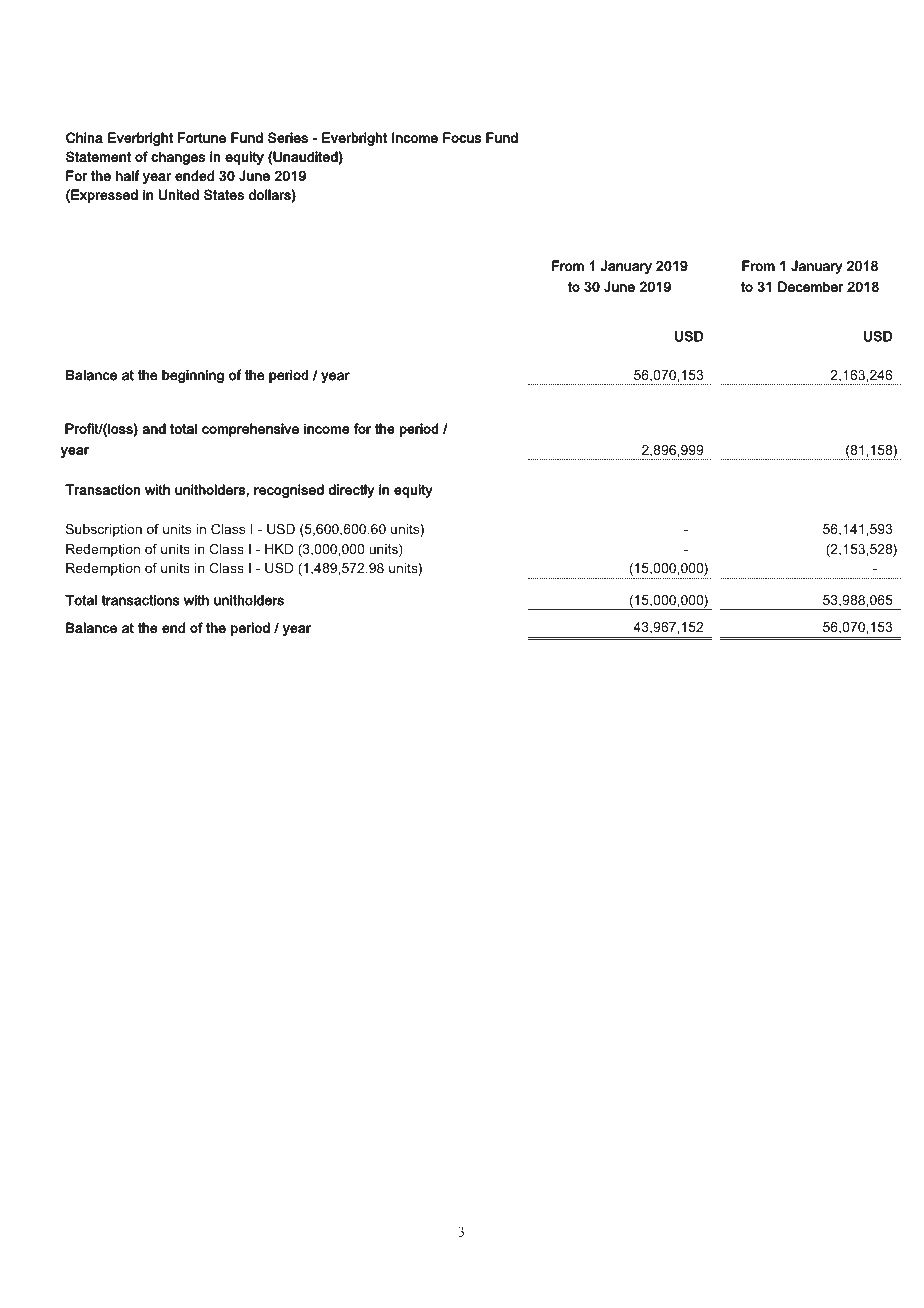 The width and height of the page is (924, 1308). Describe the element at coordinates (178, 158) in the page. I see `changes` at that location.
